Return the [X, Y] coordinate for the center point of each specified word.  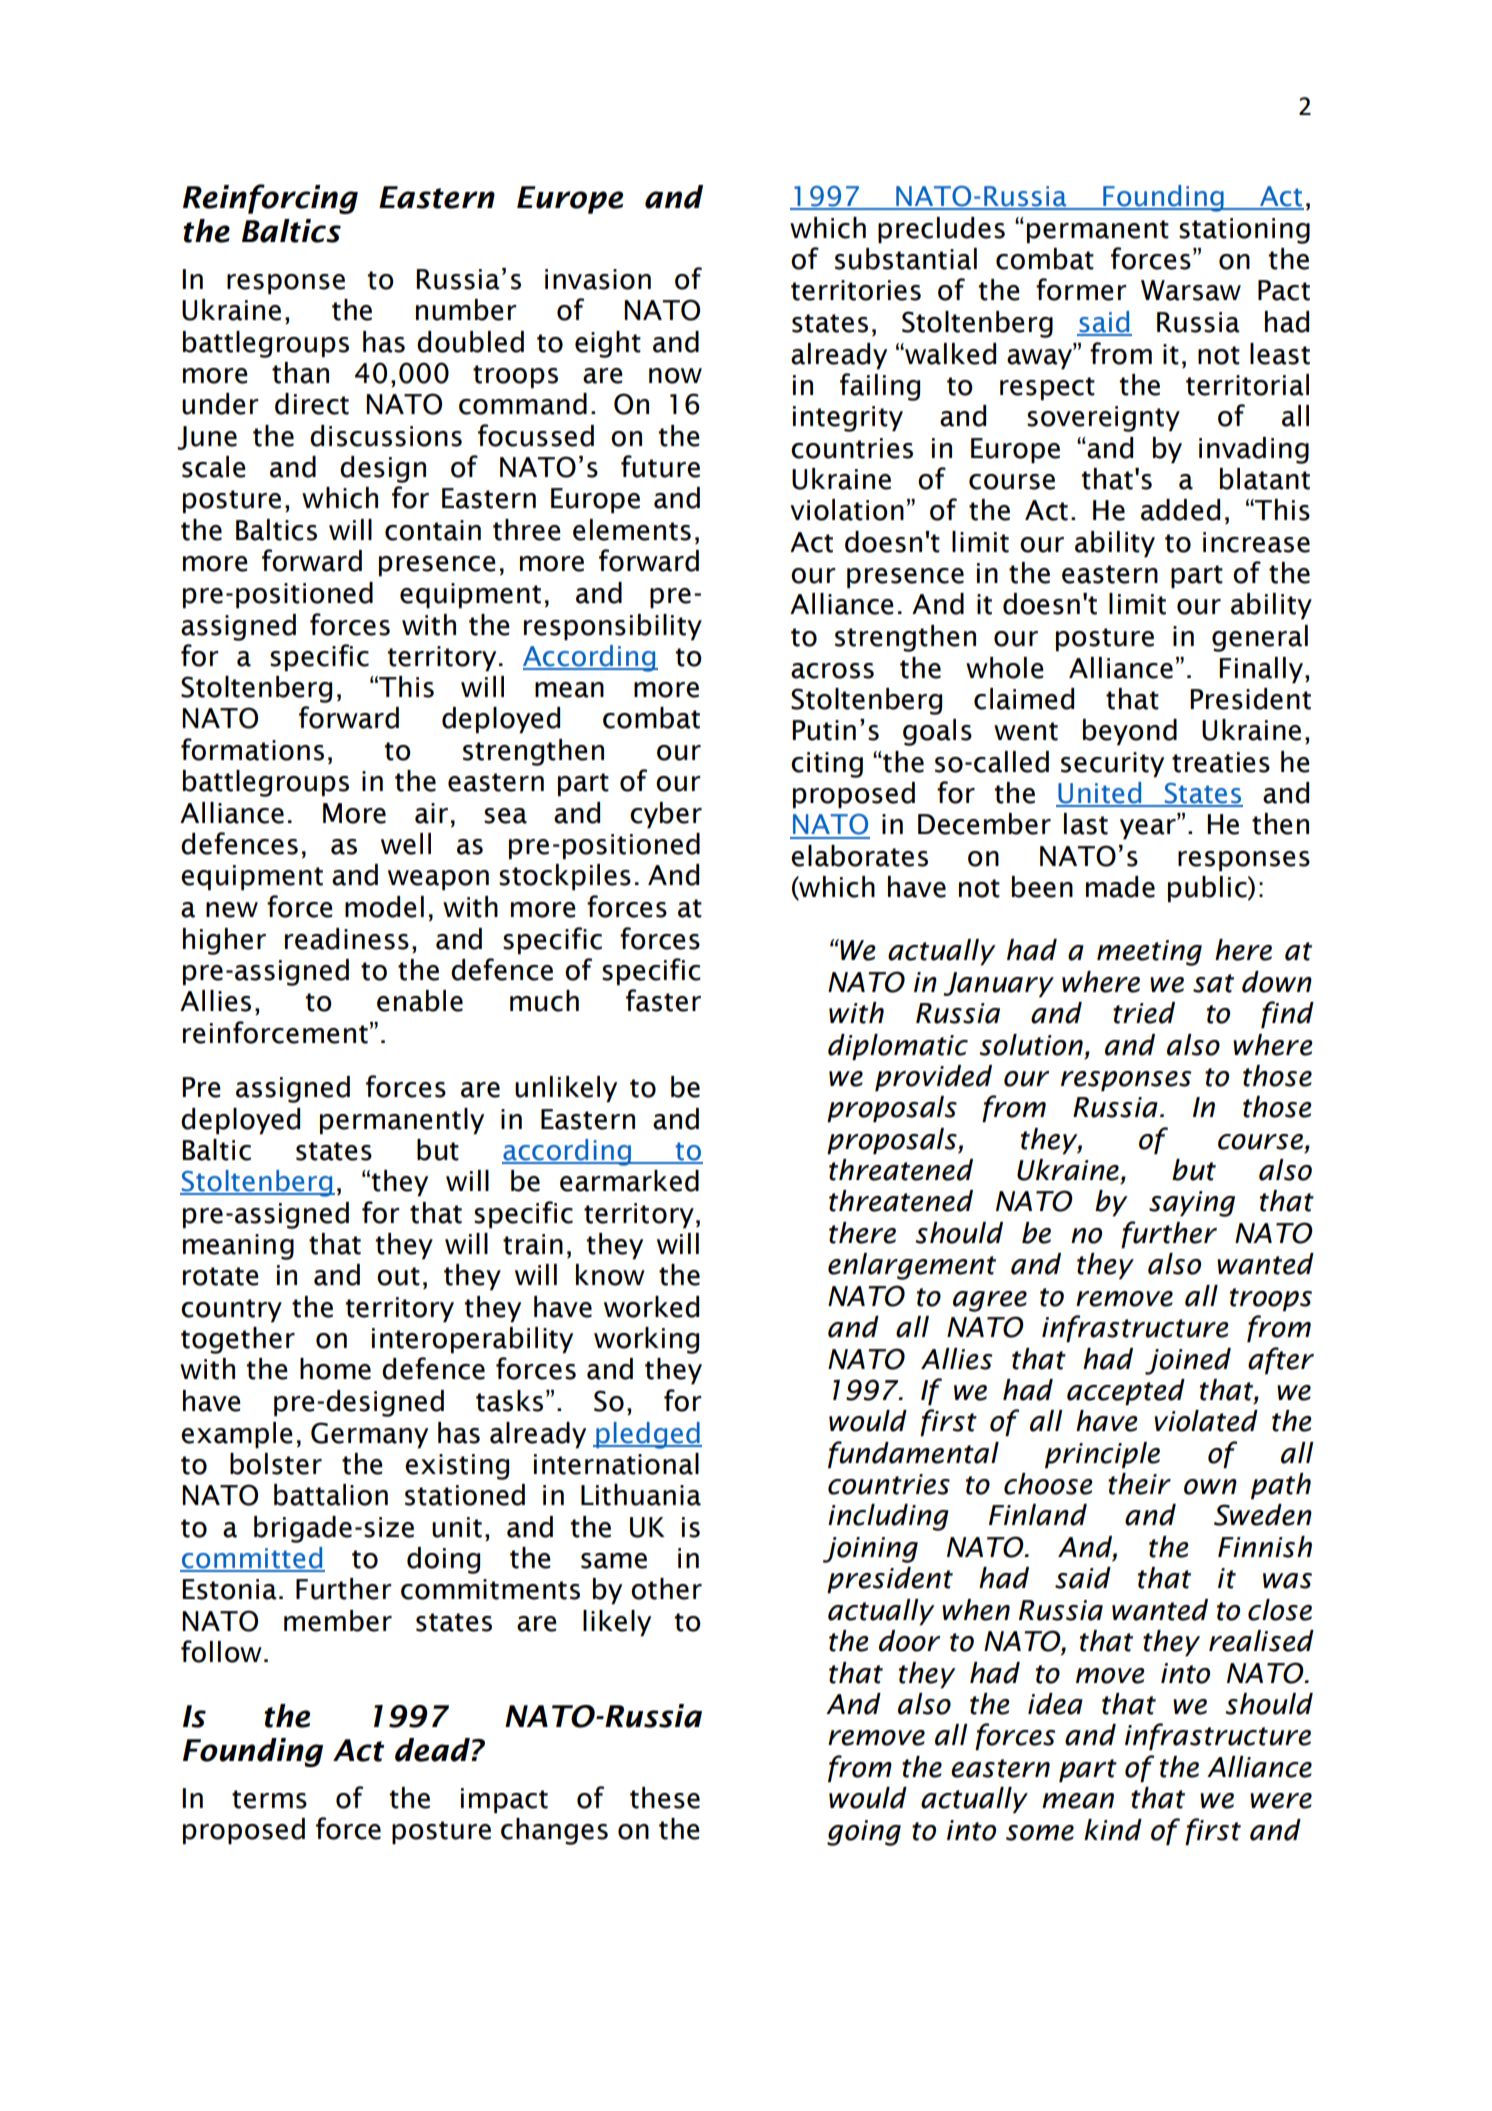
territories [856, 290]
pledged [648, 1435]
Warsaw [1191, 290]
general [1260, 638]
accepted [1126, 1392]
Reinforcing [270, 199]
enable [420, 1001]
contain [433, 530]
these [665, 1798]
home [335, 1369]
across [832, 671]
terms [269, 1799]
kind [1113, 1830]
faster [663, 1000]
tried [1144, 1013]
